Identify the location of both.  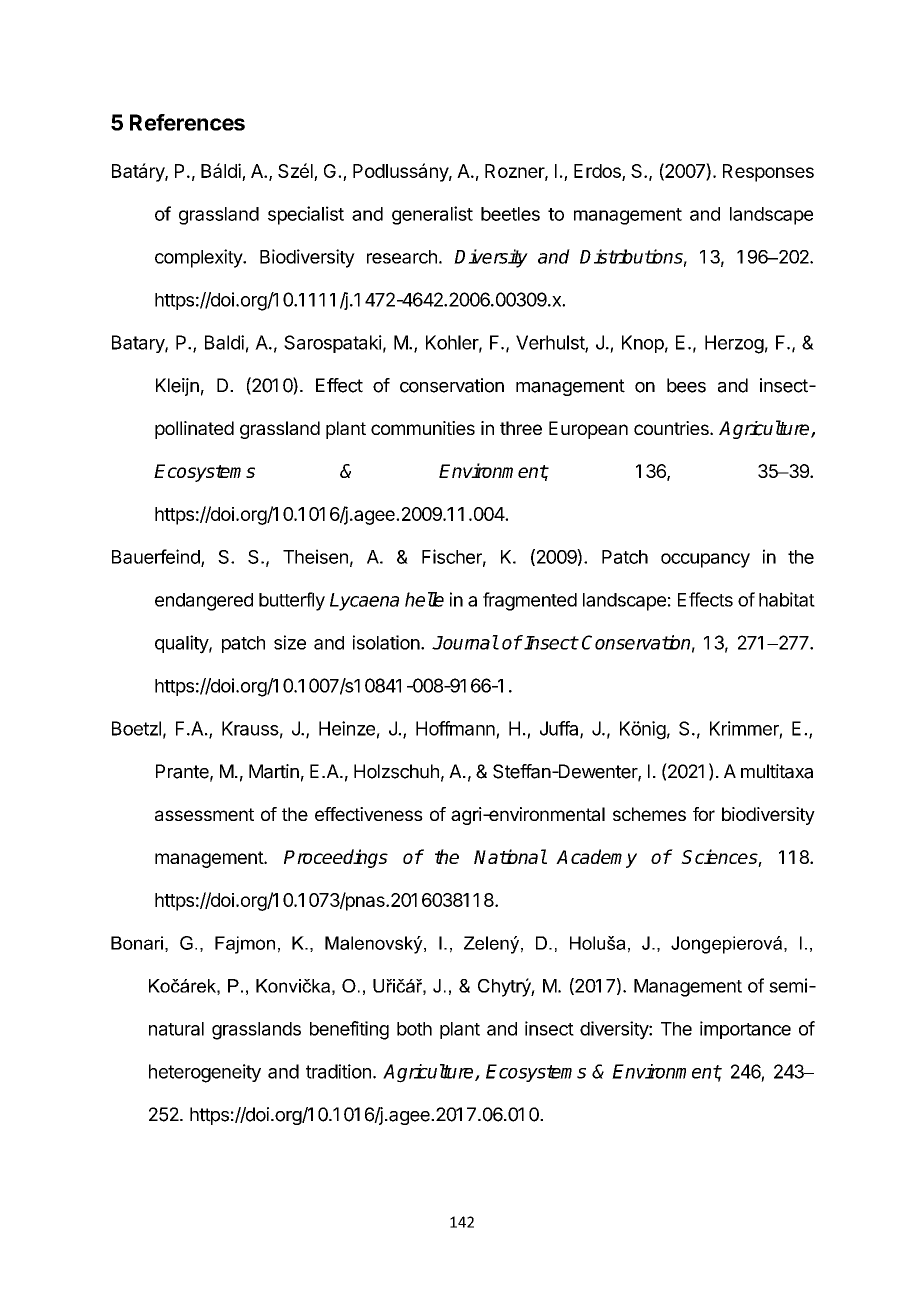
(414, 1029).
